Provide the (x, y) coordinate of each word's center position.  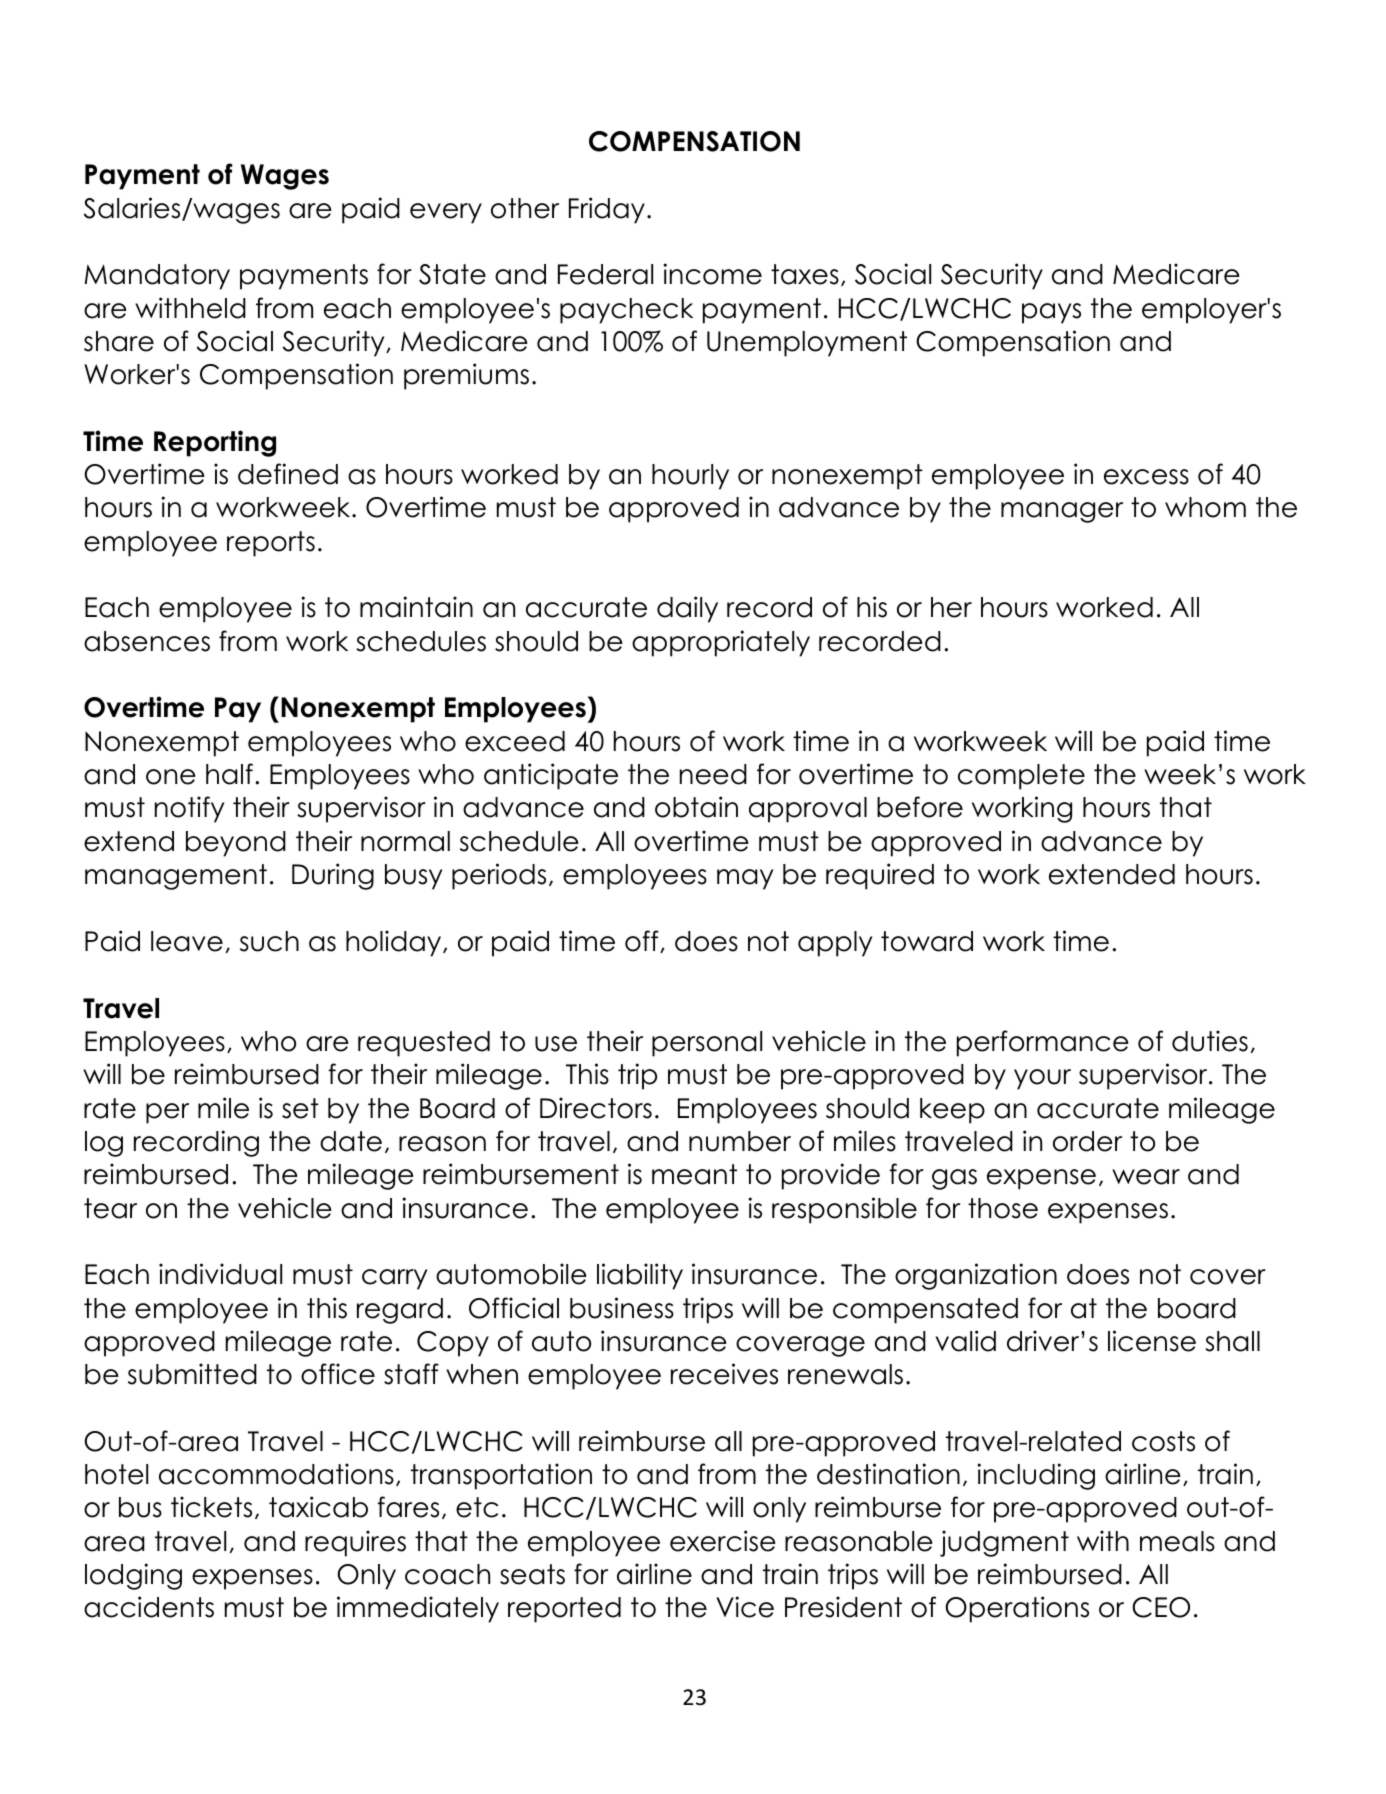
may (745, 879)
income (712, 274)
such (269, 941)
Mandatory (157, 277)
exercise (723, 1541)
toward (927, 941)
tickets (211, 1507)
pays (1051, 313)
